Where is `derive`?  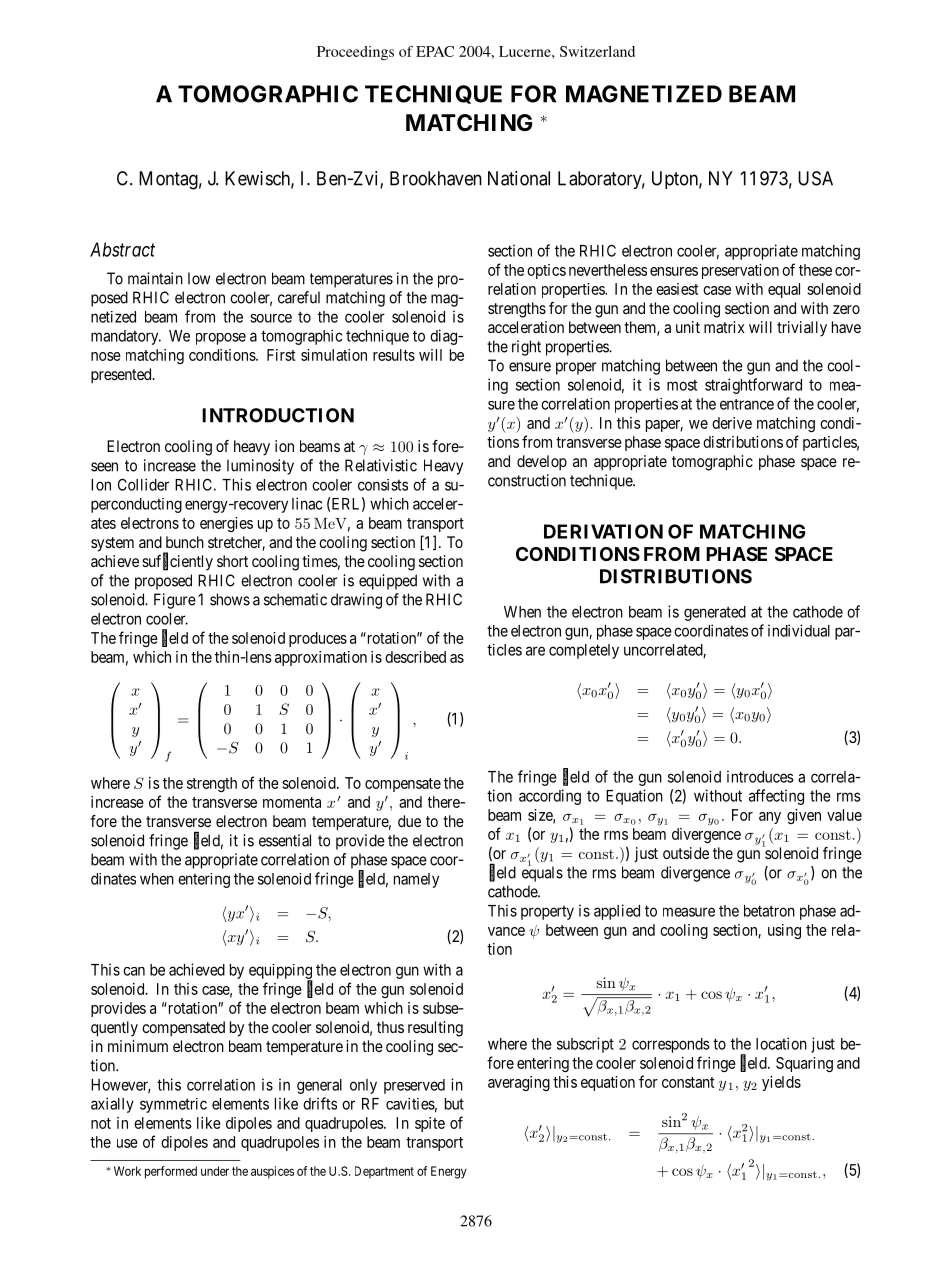
derive is located at coordinates (732, 423).
